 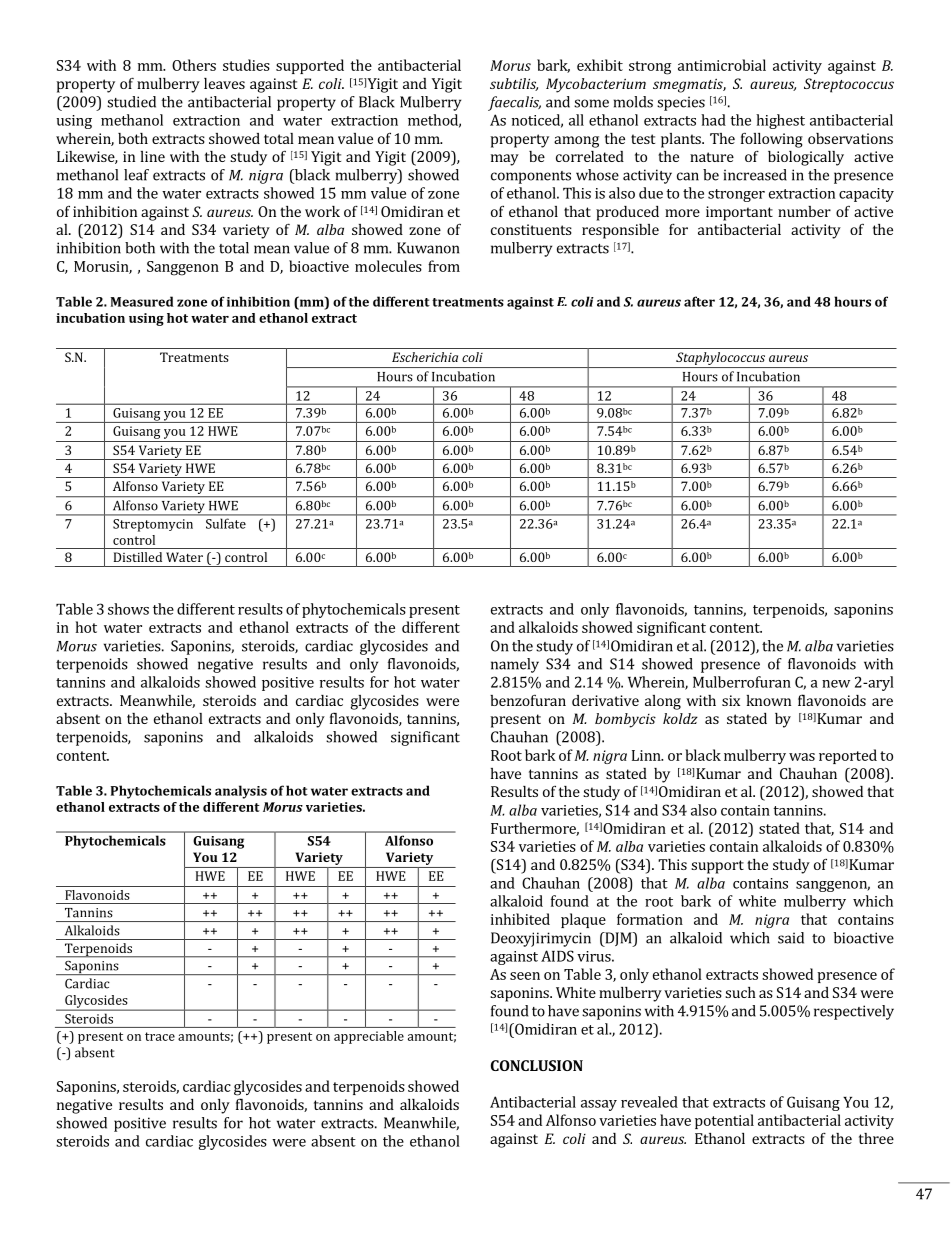 I want to click on highest, so click(x=780, y=121).
